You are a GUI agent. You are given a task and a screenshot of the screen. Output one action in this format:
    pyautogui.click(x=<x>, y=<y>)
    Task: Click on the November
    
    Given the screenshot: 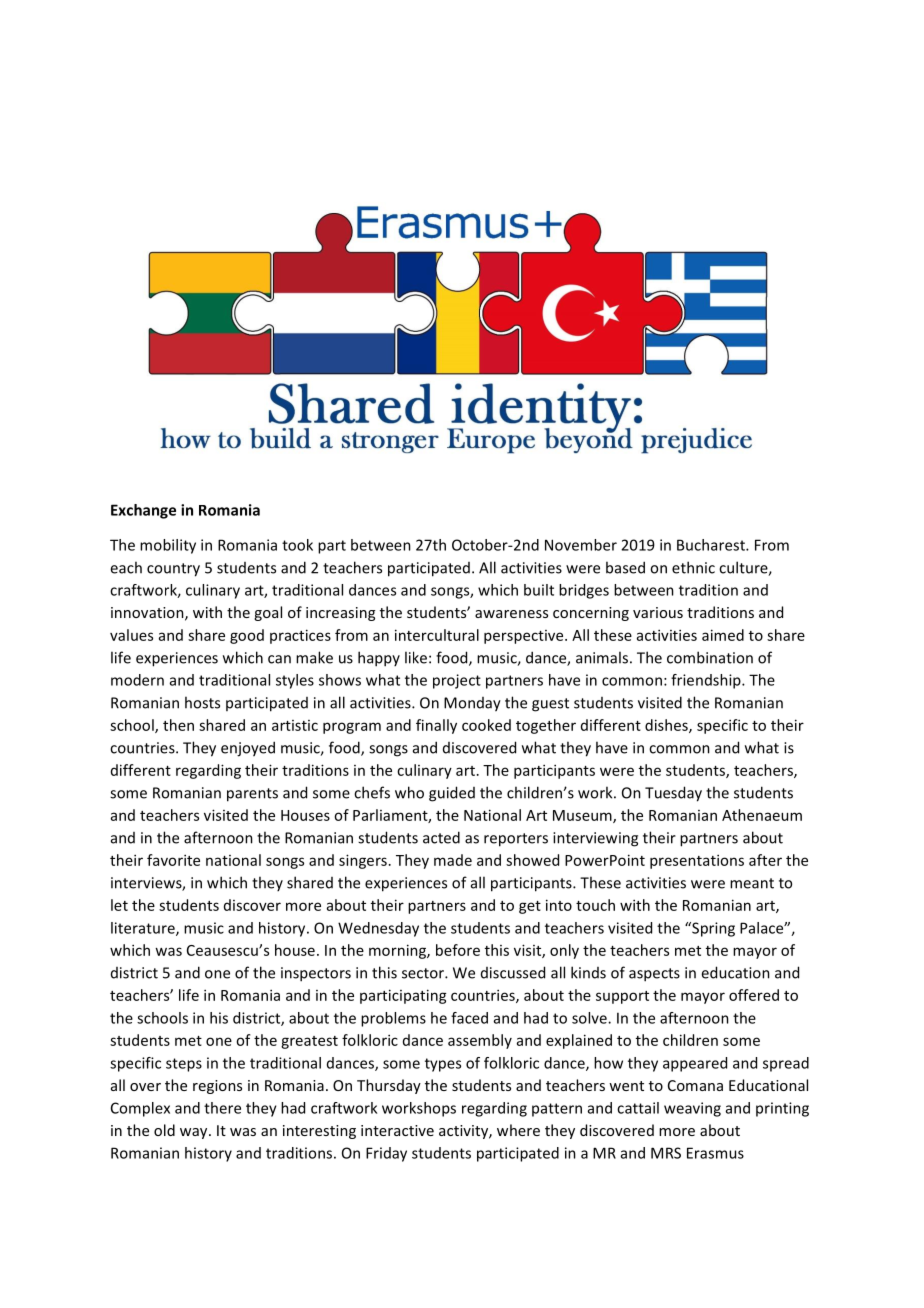 What is the action you would take?
    pyautogui.click(x=581, y=545)
